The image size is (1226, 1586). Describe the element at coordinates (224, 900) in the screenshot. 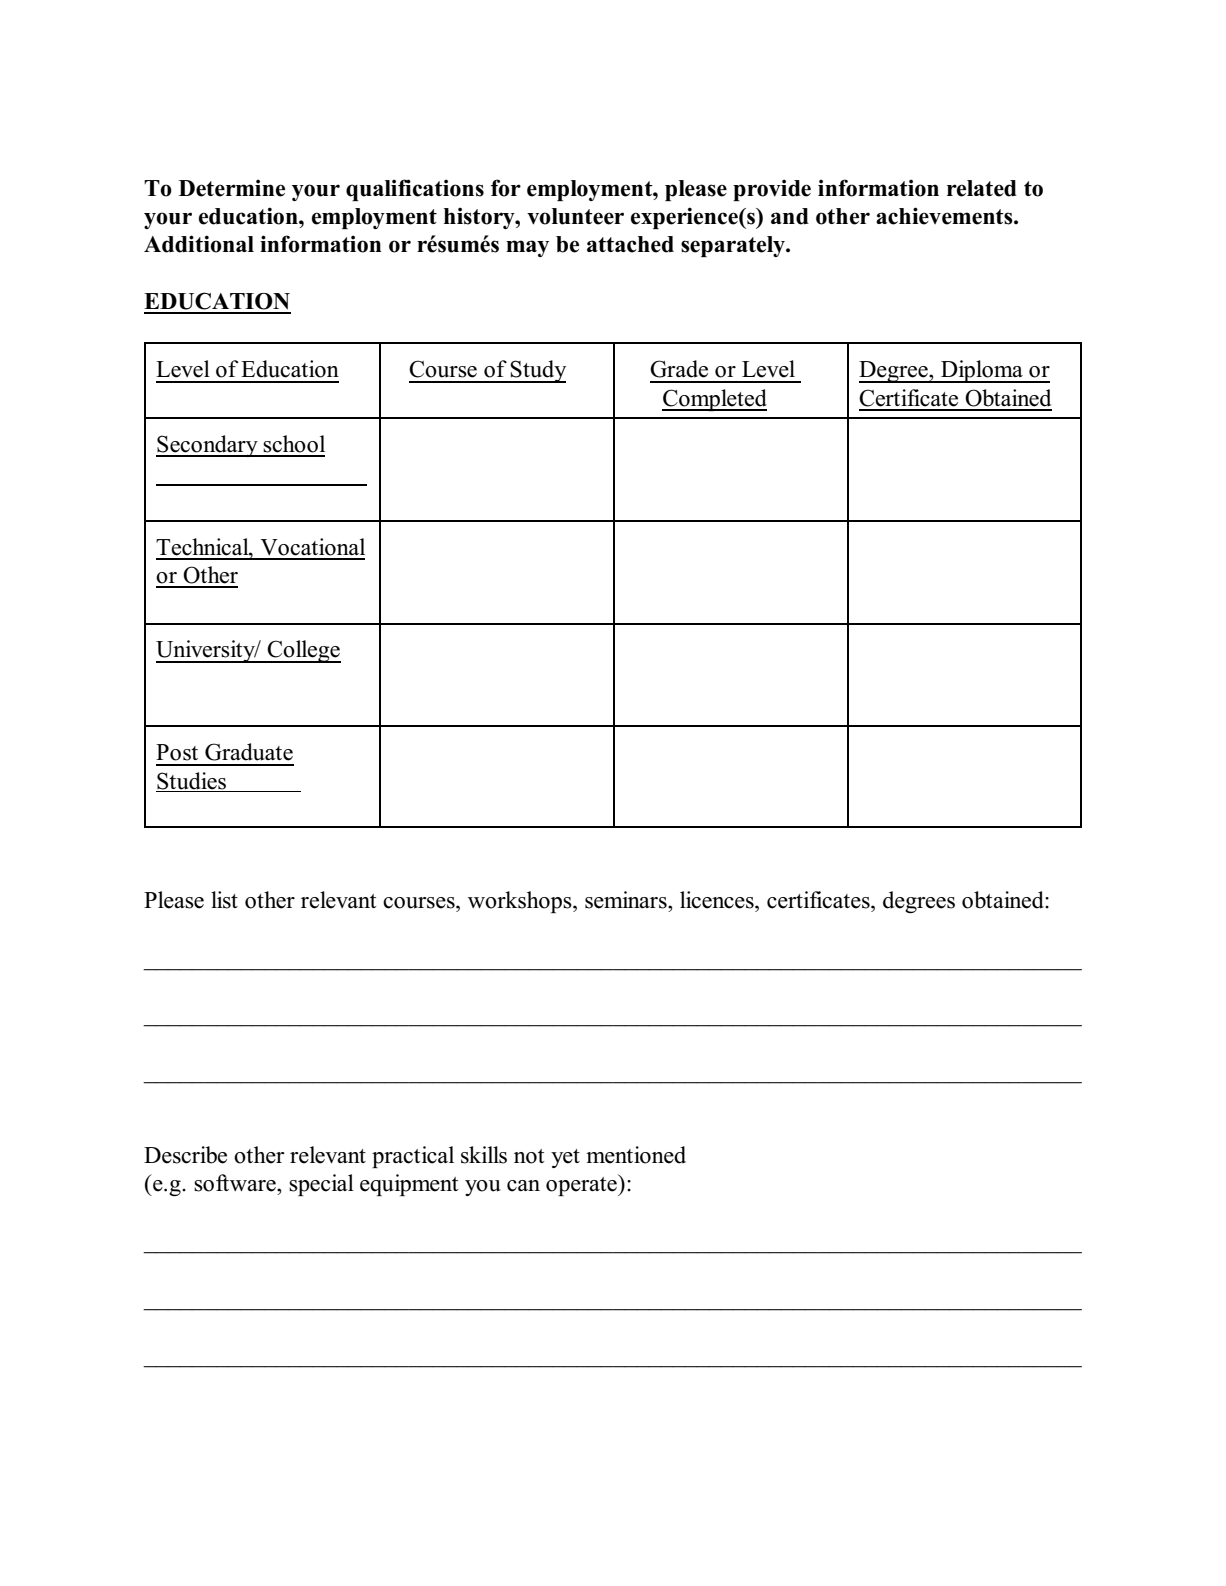

I see `list` at that location.
